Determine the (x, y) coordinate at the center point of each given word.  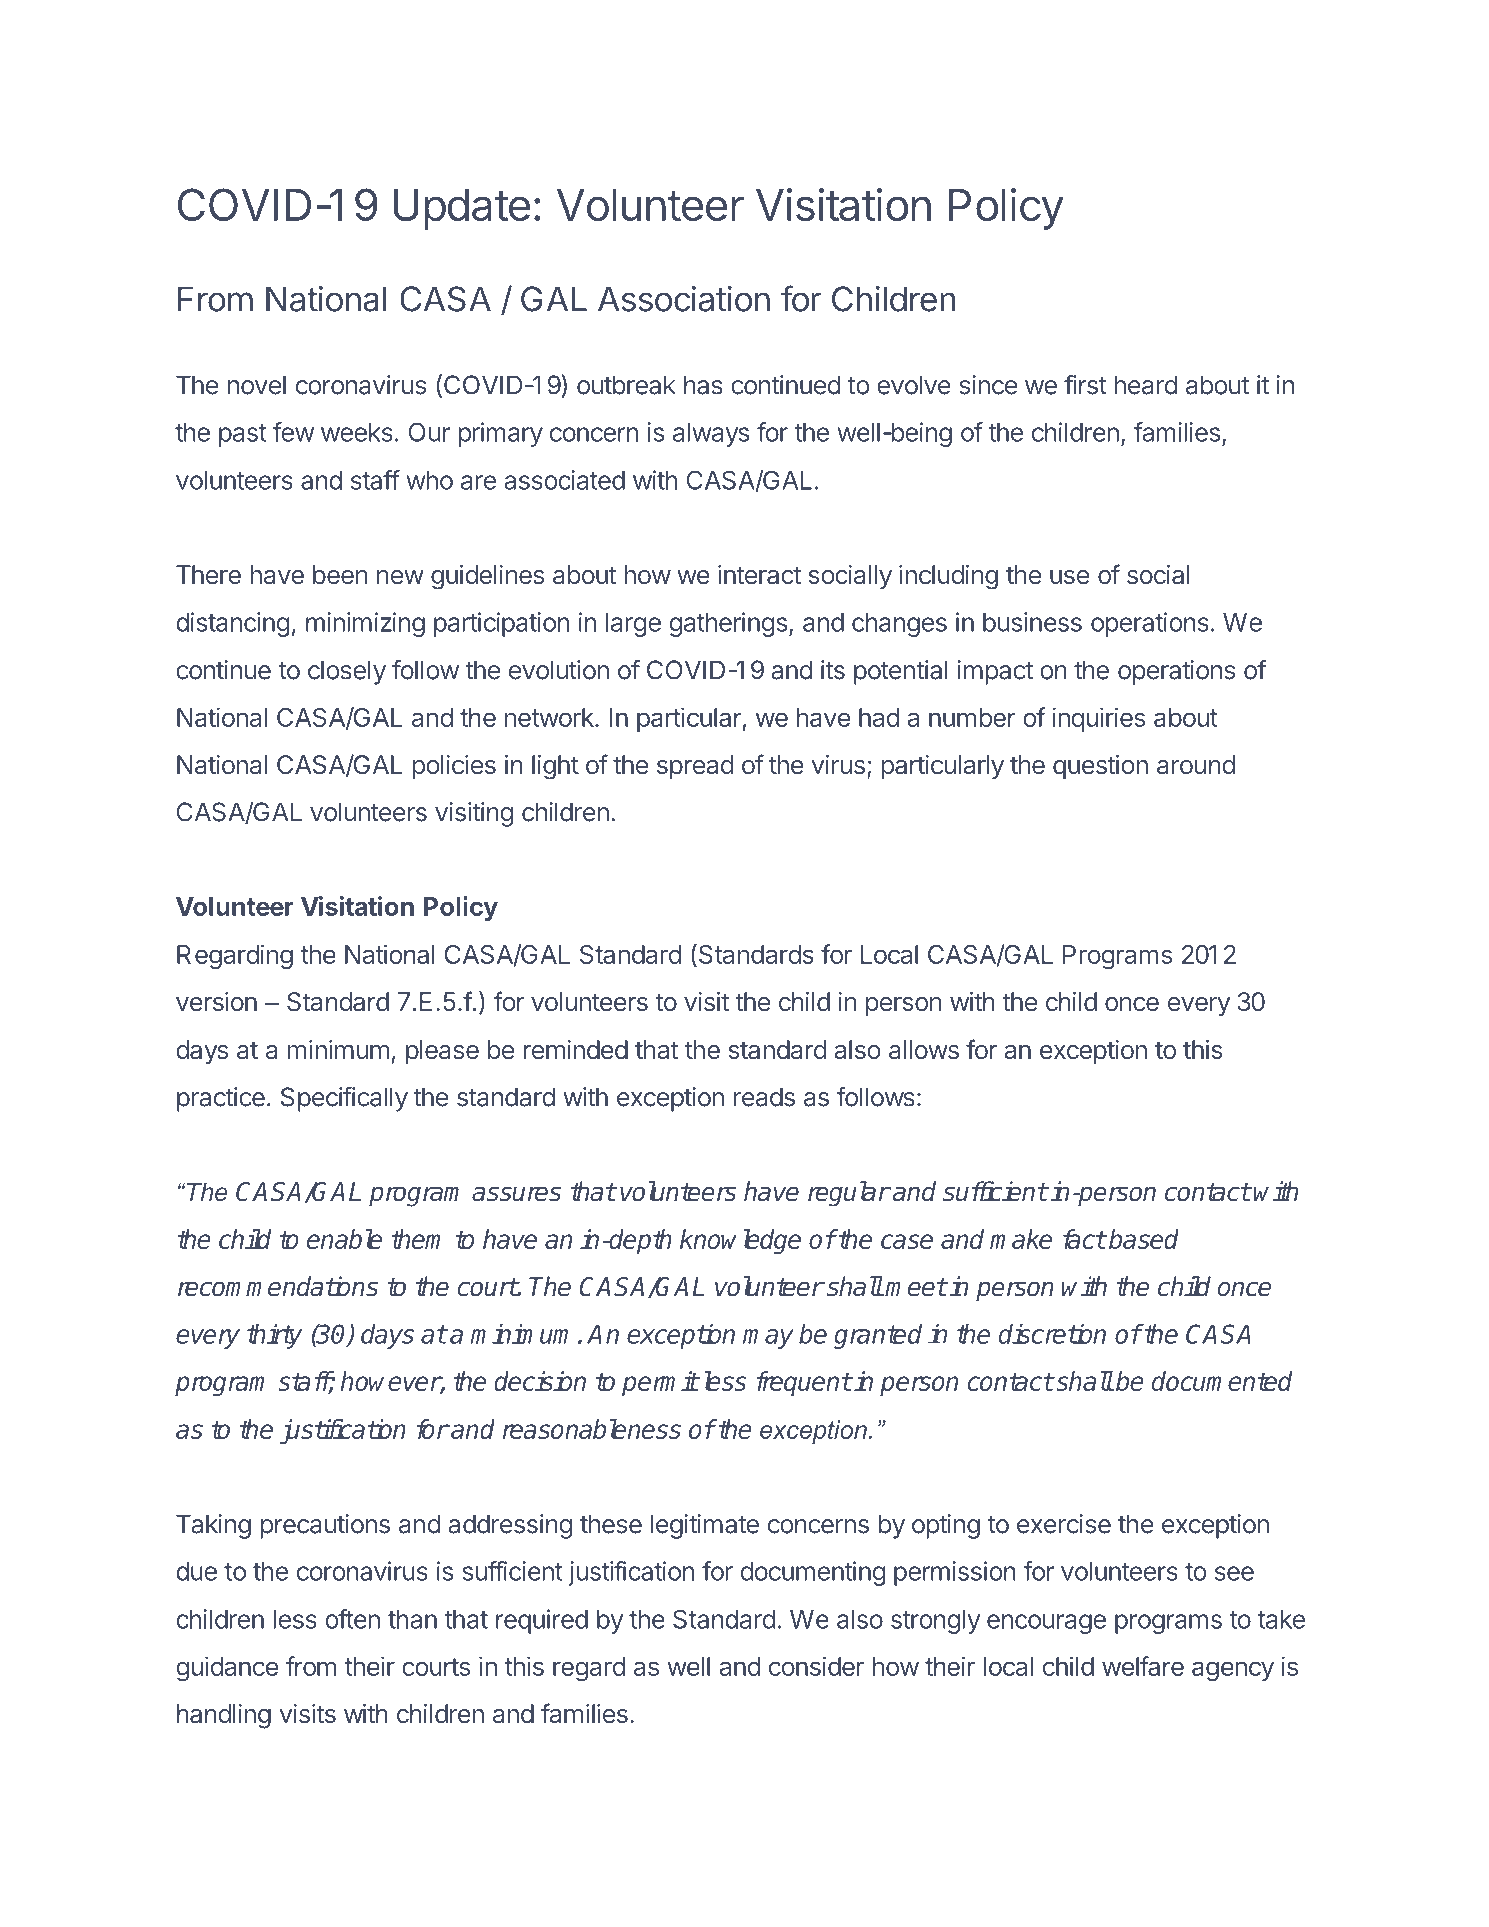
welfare (1143, 1666)
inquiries (1099, 719)
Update (461, 209)
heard (1146, 385)
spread (695, 767)
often (352, 1619)
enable (344, 1239)
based (1143, 1239)
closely (347, 672)
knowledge (740, 1241)
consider (816, 1666)
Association (684, 299)
